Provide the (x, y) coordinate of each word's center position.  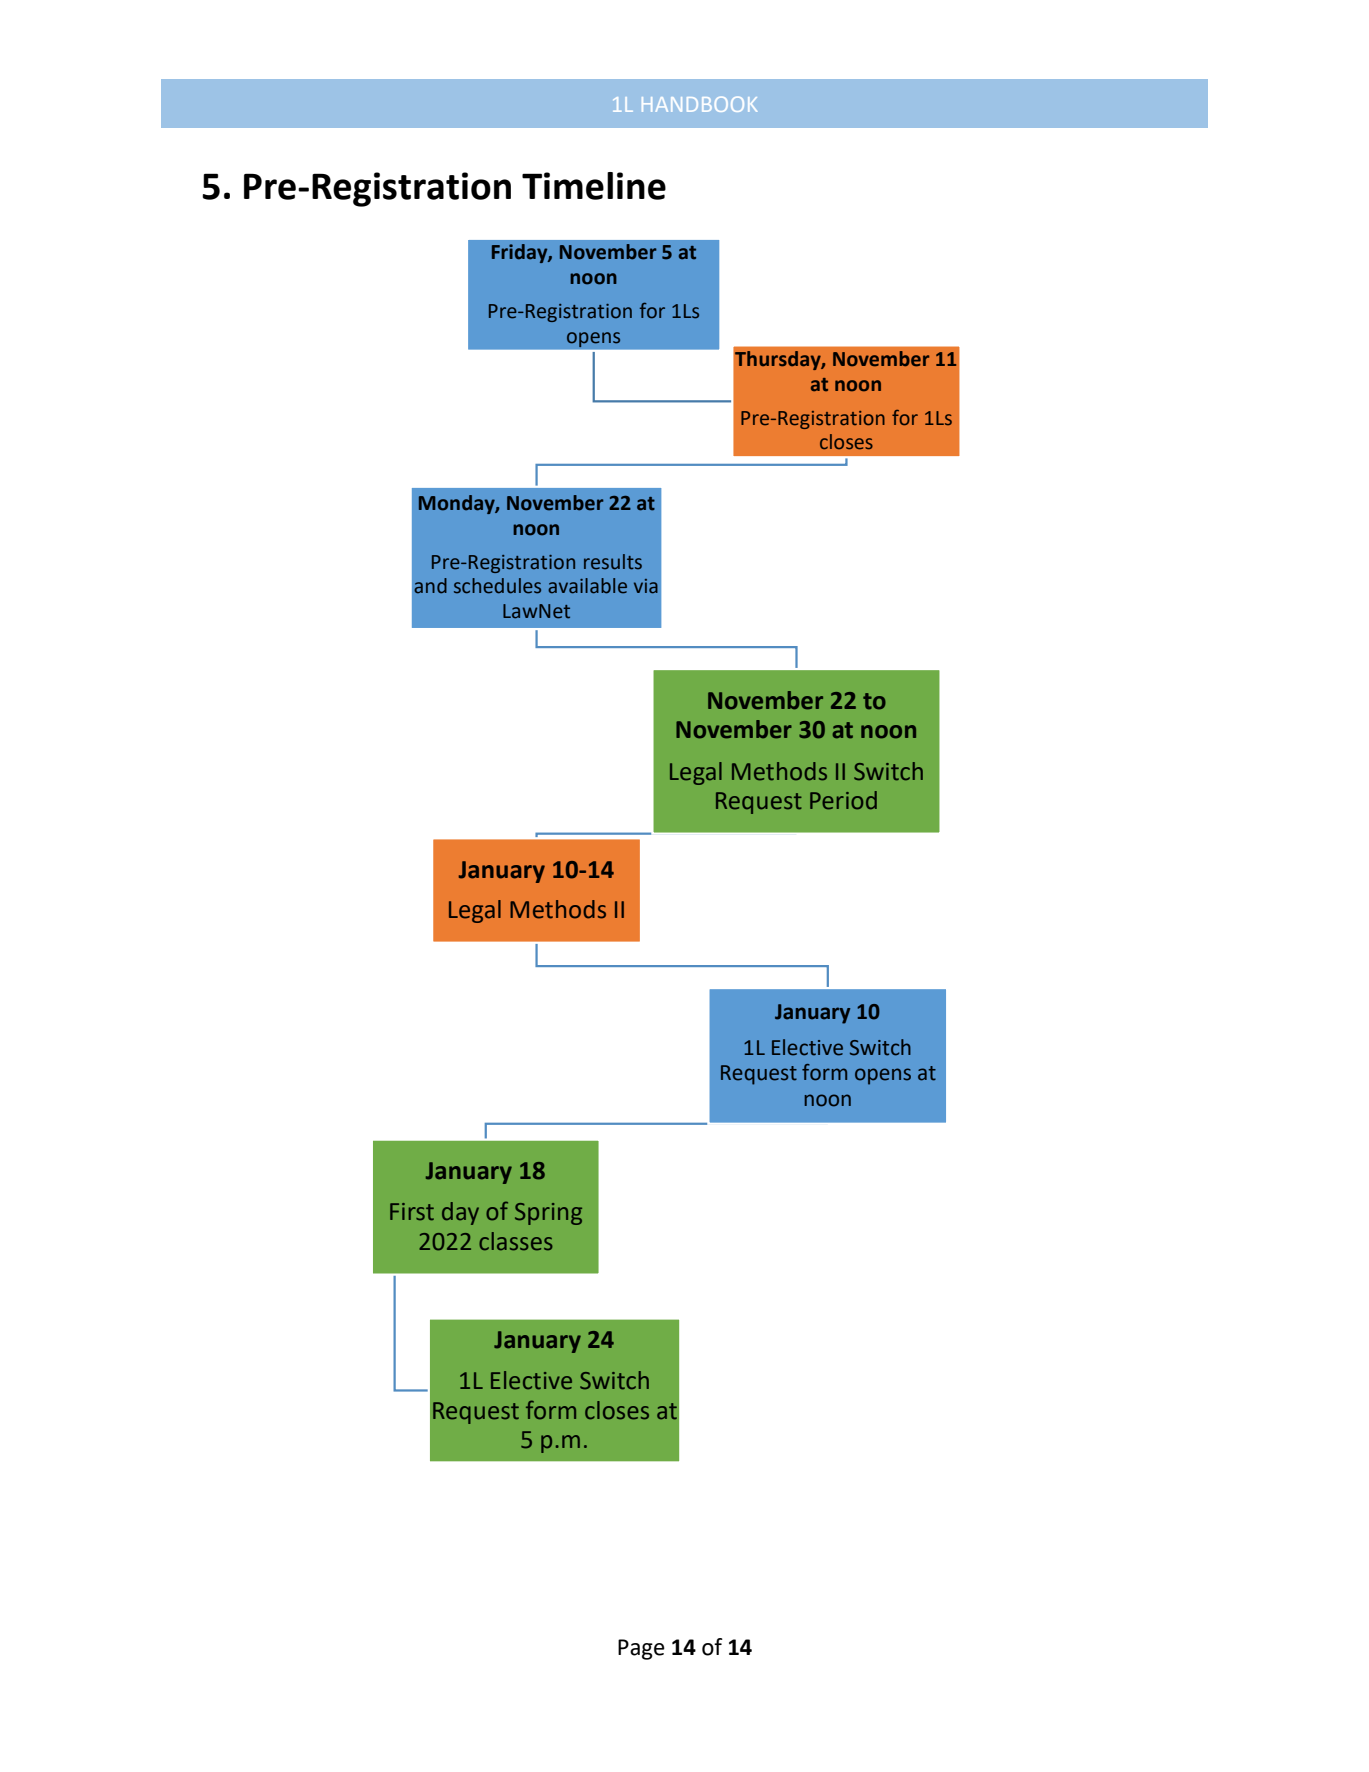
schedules (497, 586)
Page (641, 1649)
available (587, 586)
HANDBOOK (699, 104)
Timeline (594, 186)
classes (516, 1241)
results (613, 562)
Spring (548, 1214)
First (412, 1212)
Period (843, 800)
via (646, 586)
